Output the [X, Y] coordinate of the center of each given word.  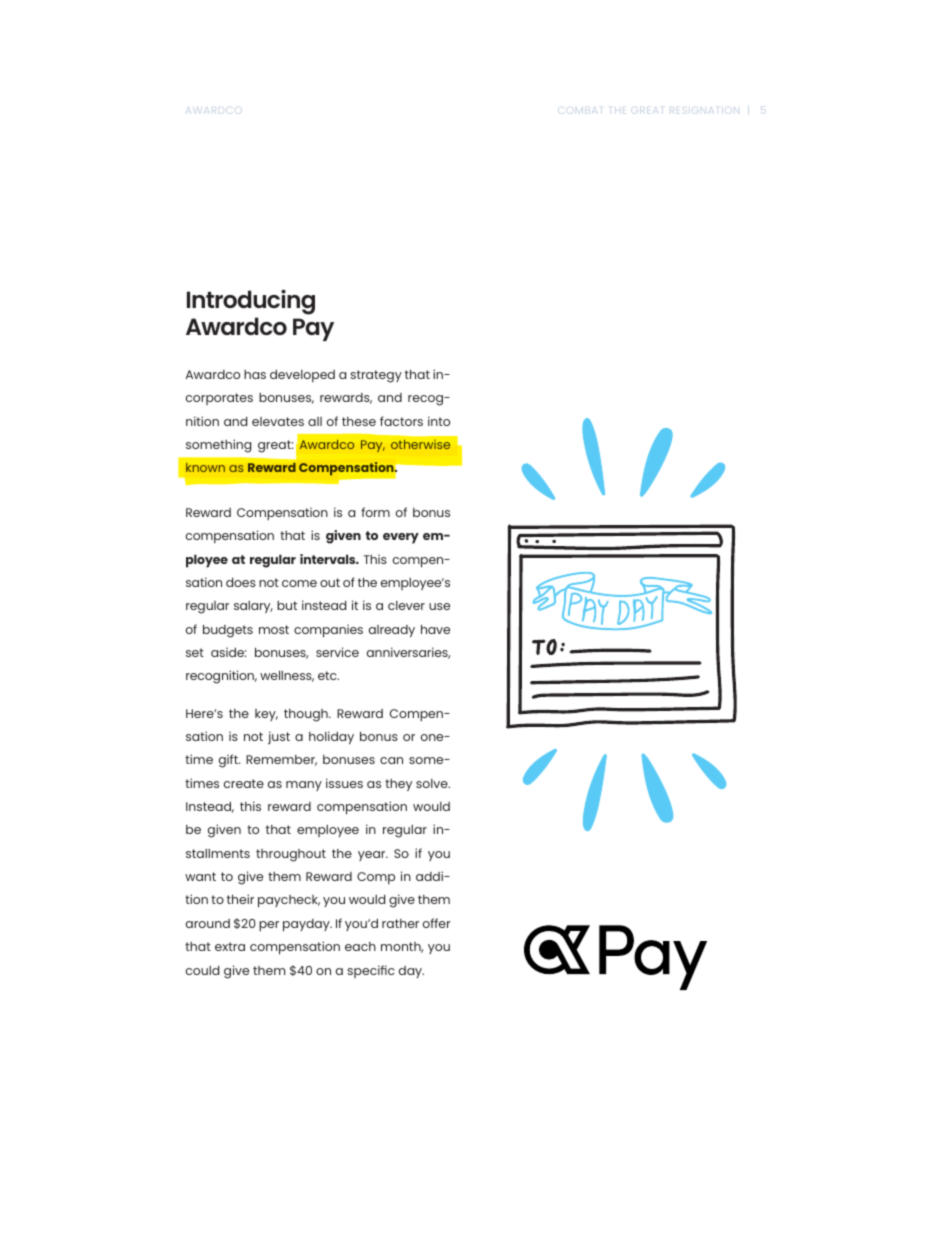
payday [307, 925]
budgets [228, 631]
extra [230, 946]
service [337, 652]
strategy [376, 376]
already [392, 631]
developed [302, 376]
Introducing [251, 303]
